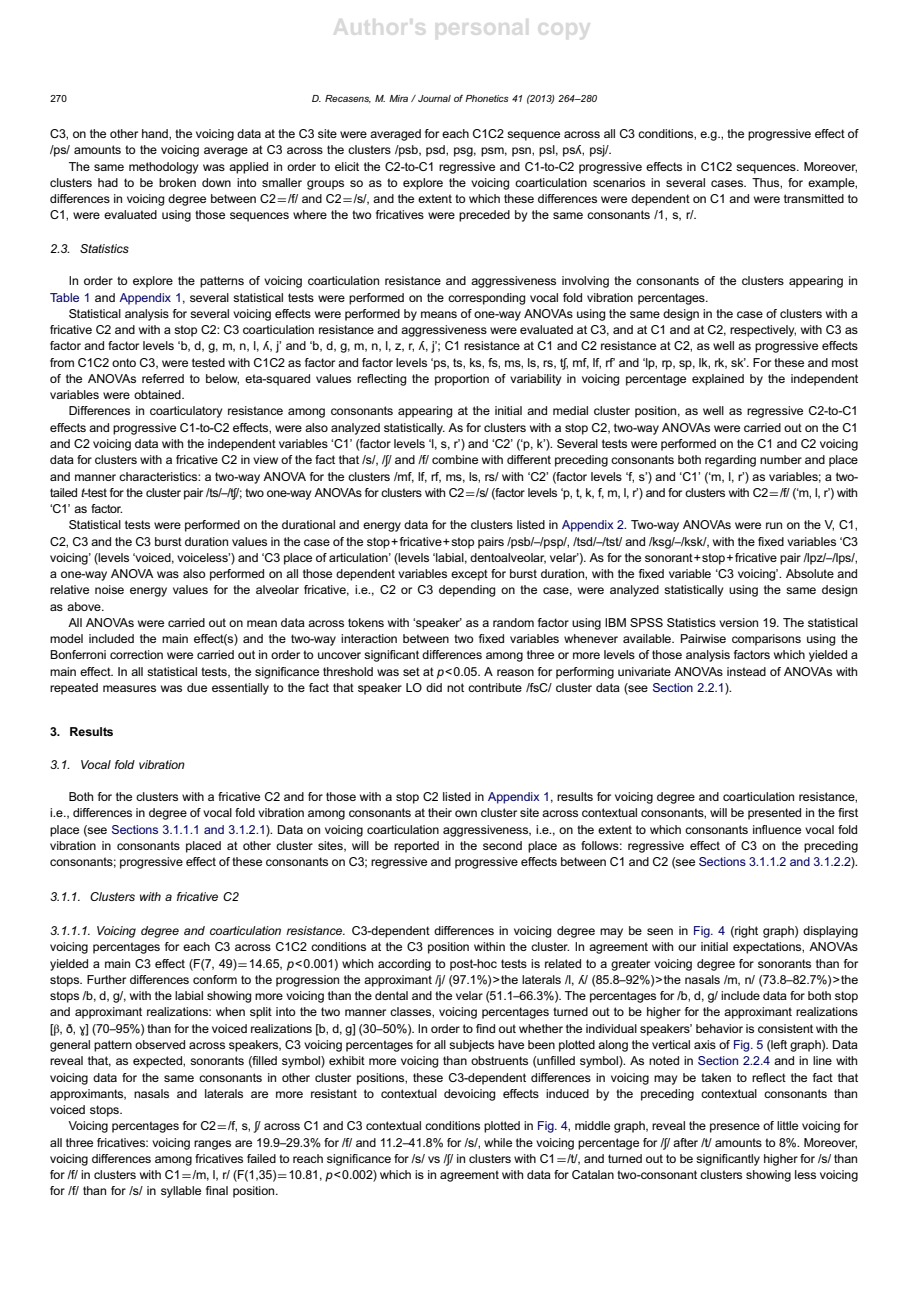 The image size is (924, 1308). What do you see at coordinates (265, 459) in the page?
I see `view` at bounding box center [265, 459].
